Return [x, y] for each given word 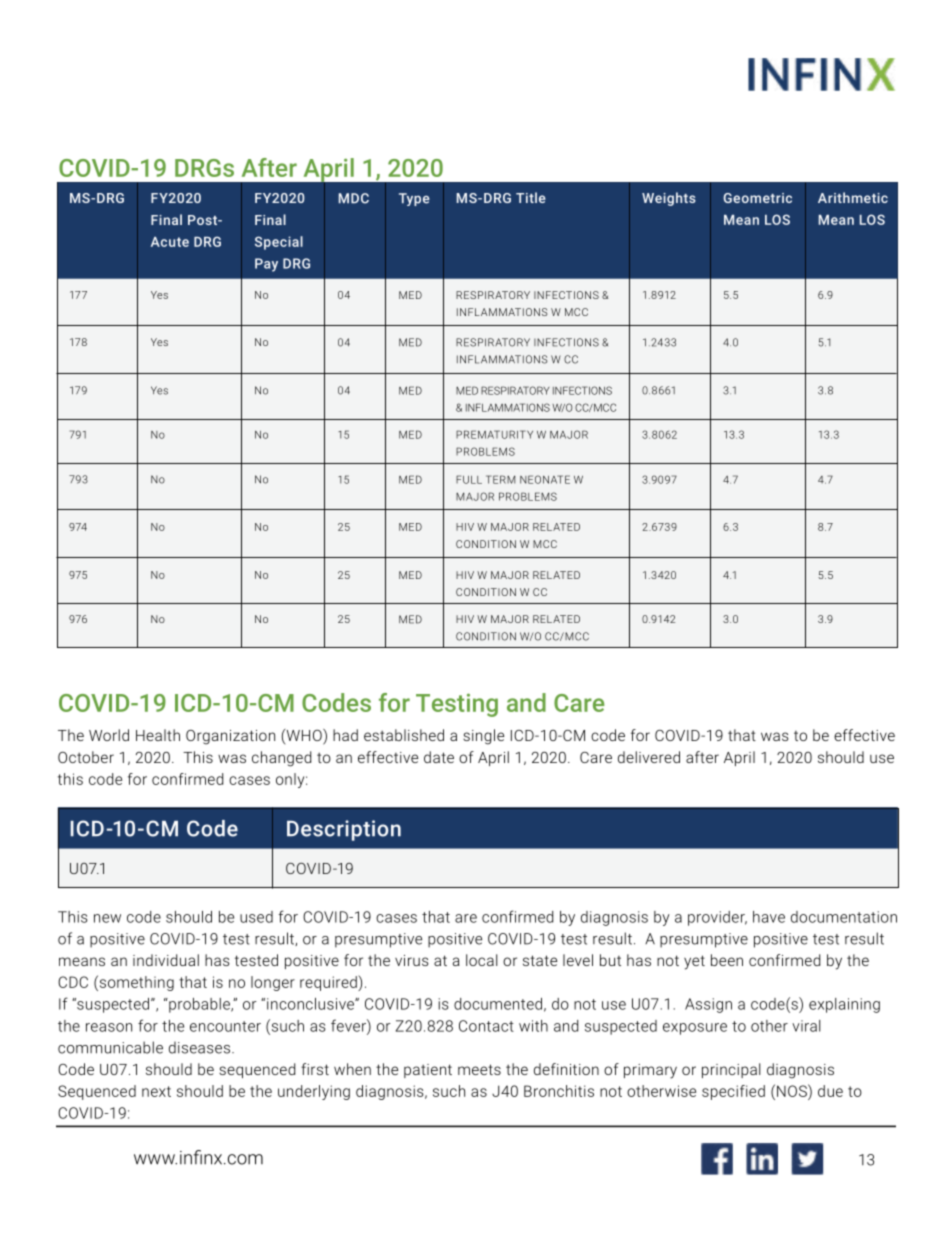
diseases [199, 1047]
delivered [649, 757]
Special [279, 243]
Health [158, 735]
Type [414, 199]
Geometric [757, 198]
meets [479, 1069]
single [483, 737]
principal [731, 1070]
